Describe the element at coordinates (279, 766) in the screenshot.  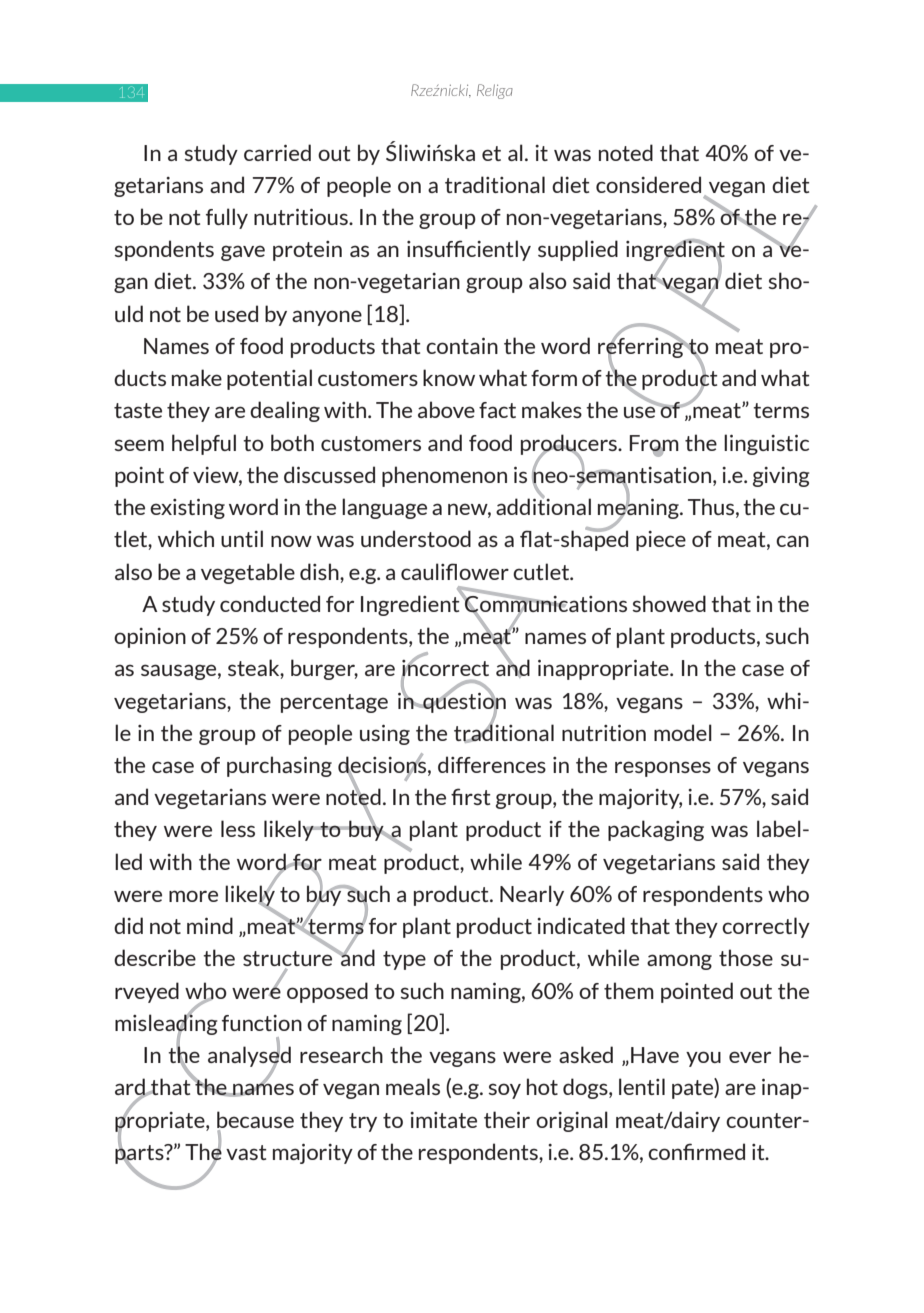
I see `purchasing` at that location.
